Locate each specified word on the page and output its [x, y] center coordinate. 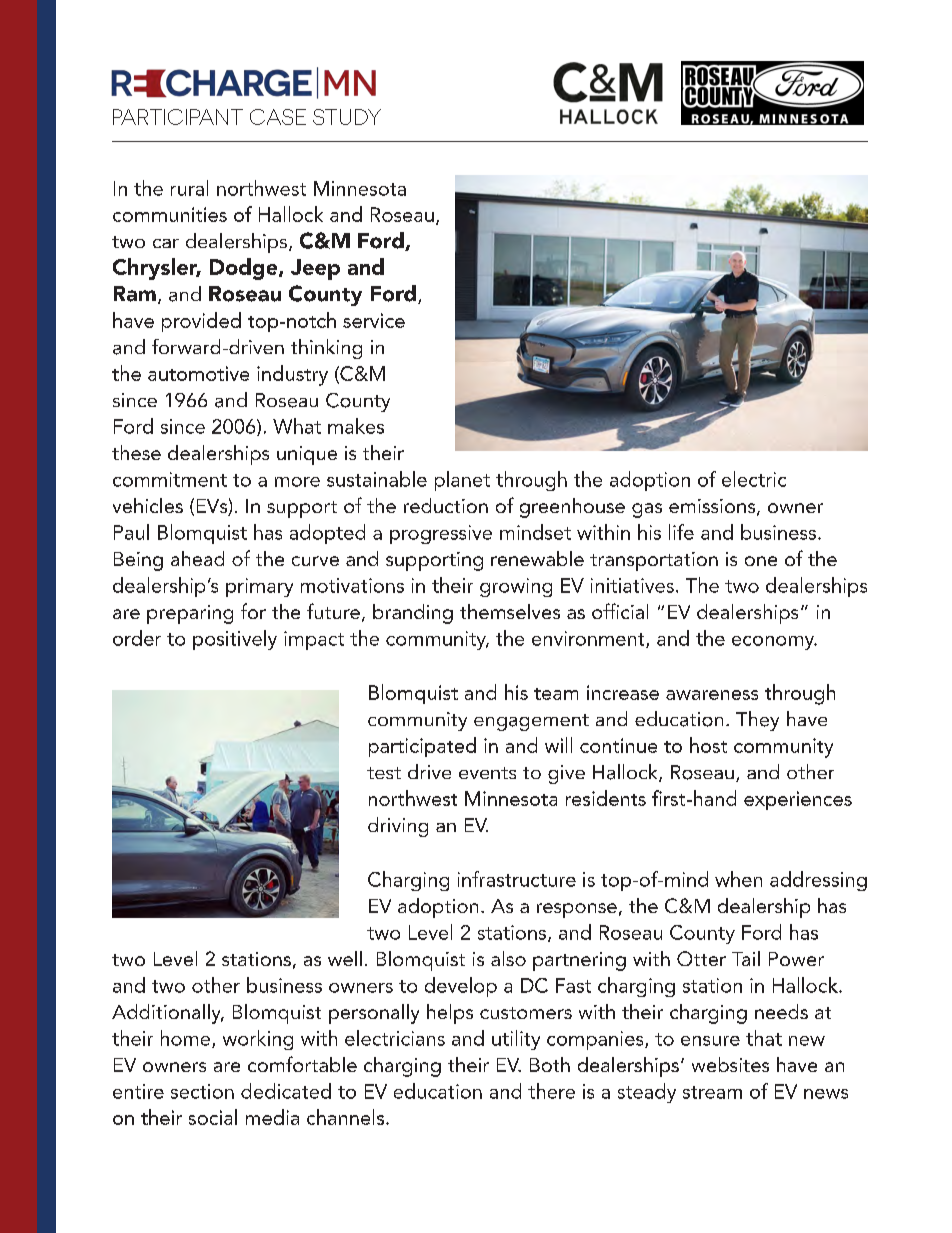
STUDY [347, 117]
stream [712, 1092]
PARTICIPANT [178, 117]
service [374, 320]
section [202, 1091]
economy [774, 643]
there [551, 1091]
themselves [510, 611]
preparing [190, 614]
